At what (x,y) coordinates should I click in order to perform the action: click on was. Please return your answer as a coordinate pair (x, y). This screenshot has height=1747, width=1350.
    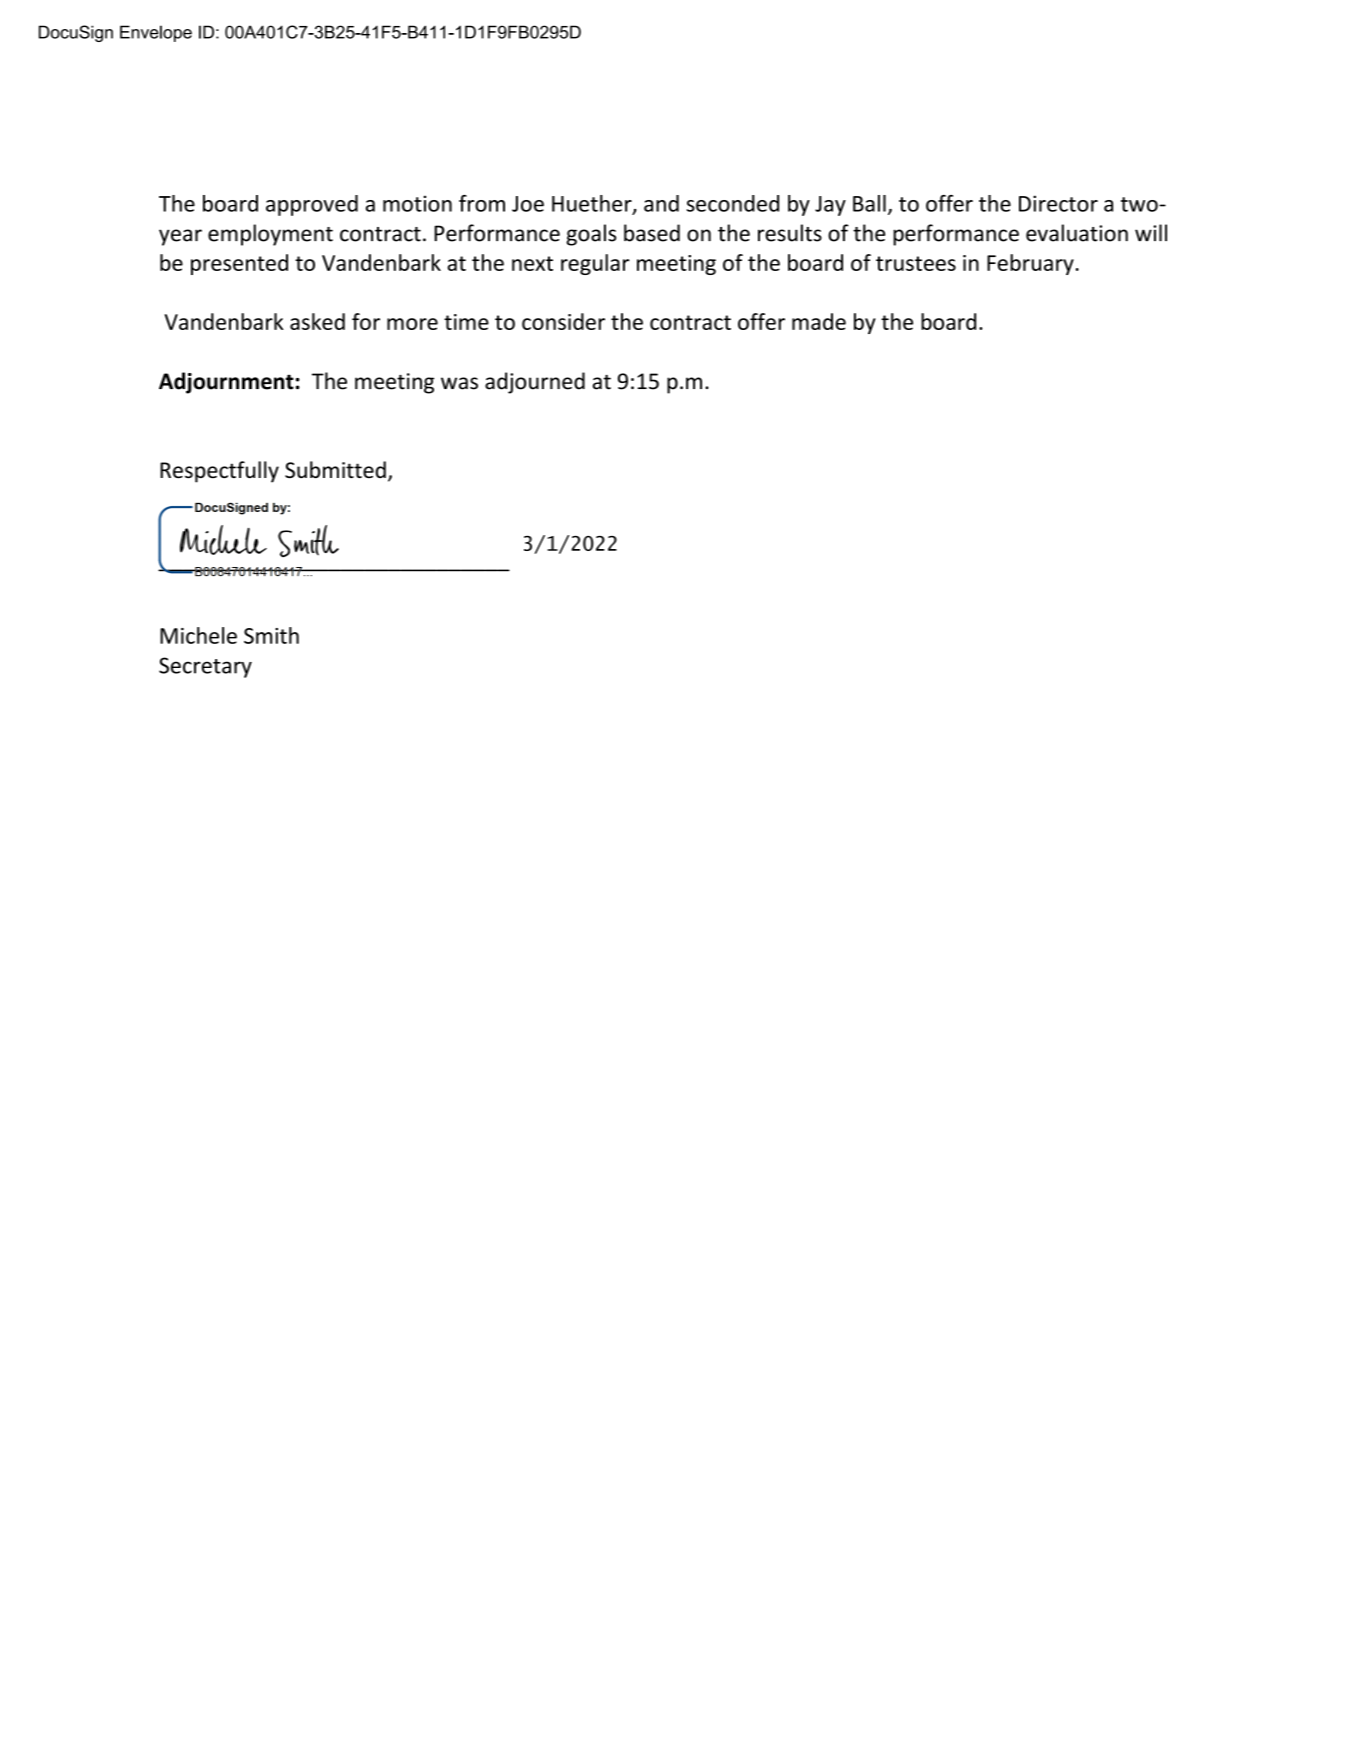
    Looking at the image, I should click on (459, 383).
